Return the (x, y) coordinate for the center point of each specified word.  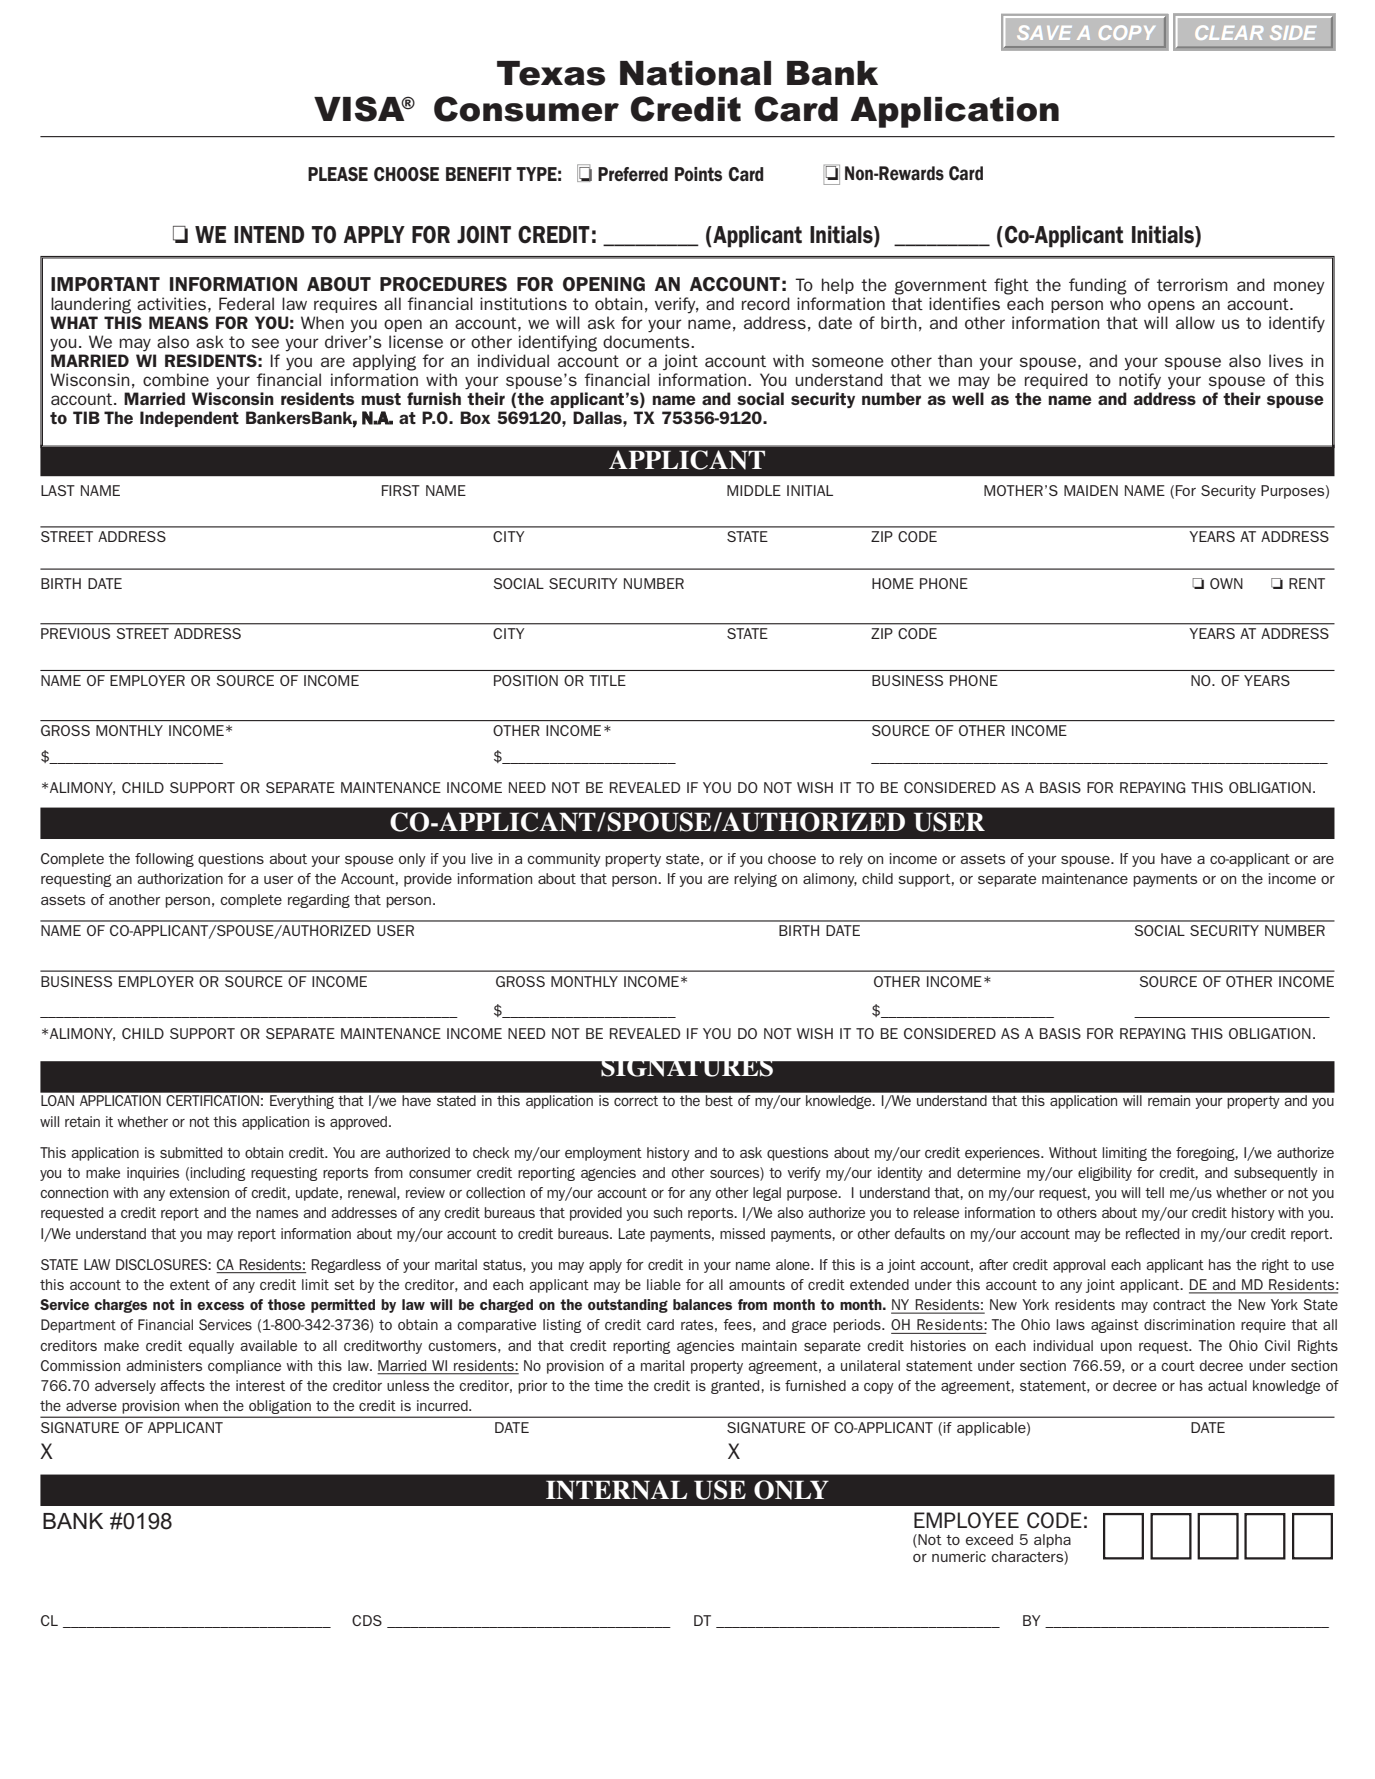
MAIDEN (1091, 490)
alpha (1052, 1541)
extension (199, 1192)
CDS (367, 1620)
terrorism (1192, 284)
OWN (1226, 583)
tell (1154, 1192)
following (164, 860)
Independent (189, 419)
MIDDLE (754, 490)
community (564, 860)
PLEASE (338, 174)
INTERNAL (616, 1490)
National (695, 73)
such (667, 1212)
